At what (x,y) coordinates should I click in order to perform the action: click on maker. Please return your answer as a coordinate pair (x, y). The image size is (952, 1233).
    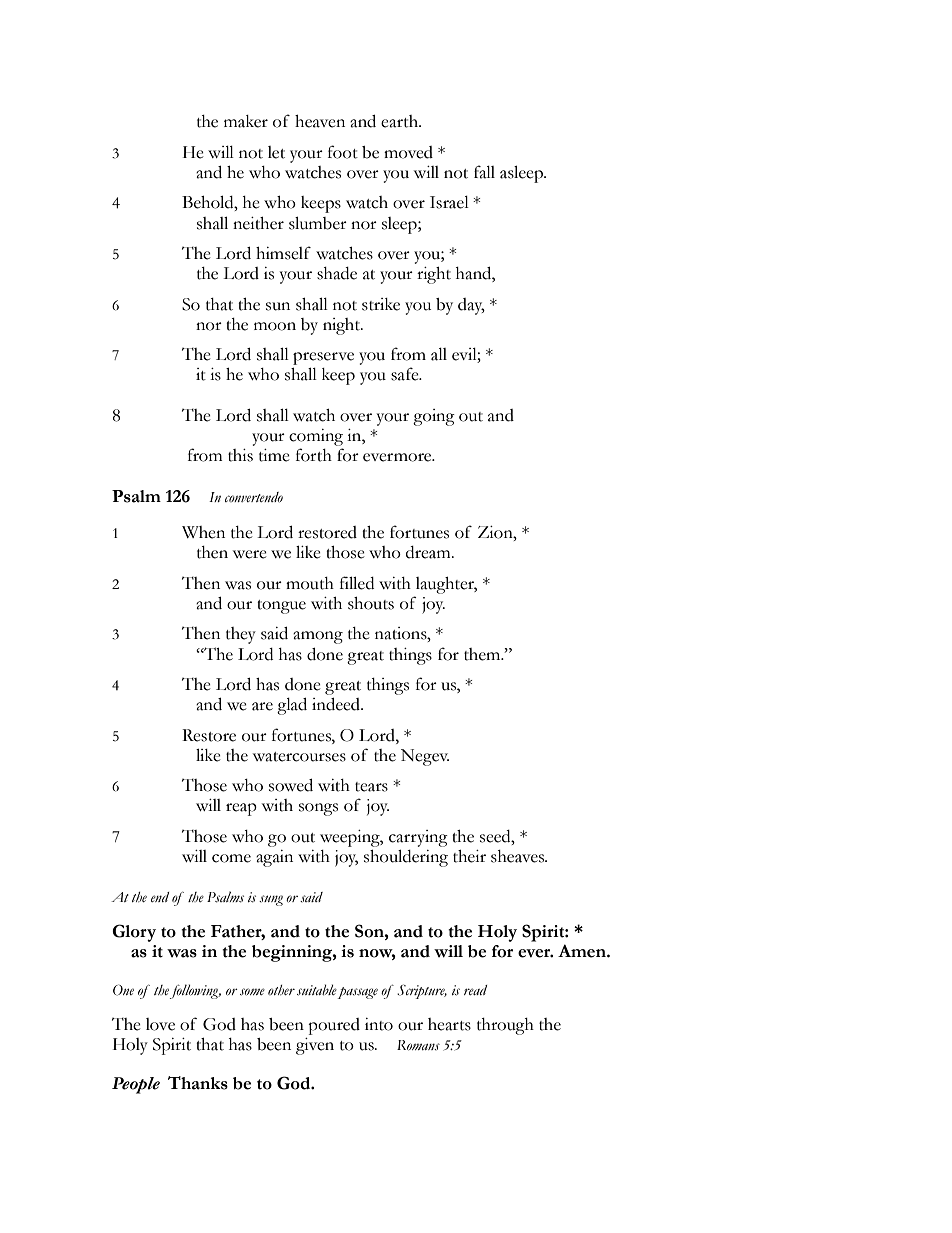
    Looking at the image, I should click on (246, 121).
